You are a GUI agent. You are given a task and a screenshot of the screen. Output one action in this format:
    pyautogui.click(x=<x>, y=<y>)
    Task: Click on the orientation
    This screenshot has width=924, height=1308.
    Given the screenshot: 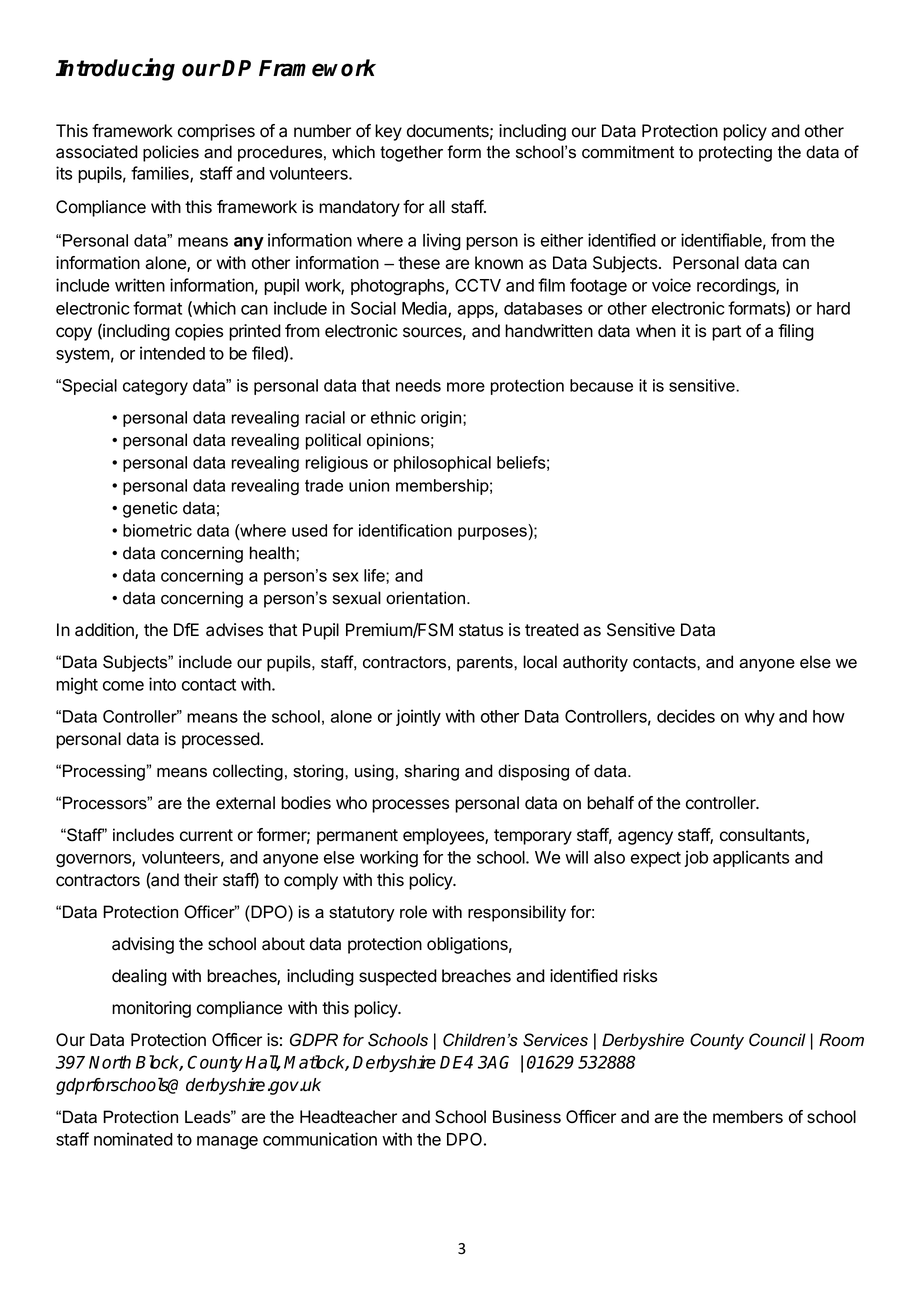 What is the action you would take?
    pyautogui.click(x=425, y=598)
